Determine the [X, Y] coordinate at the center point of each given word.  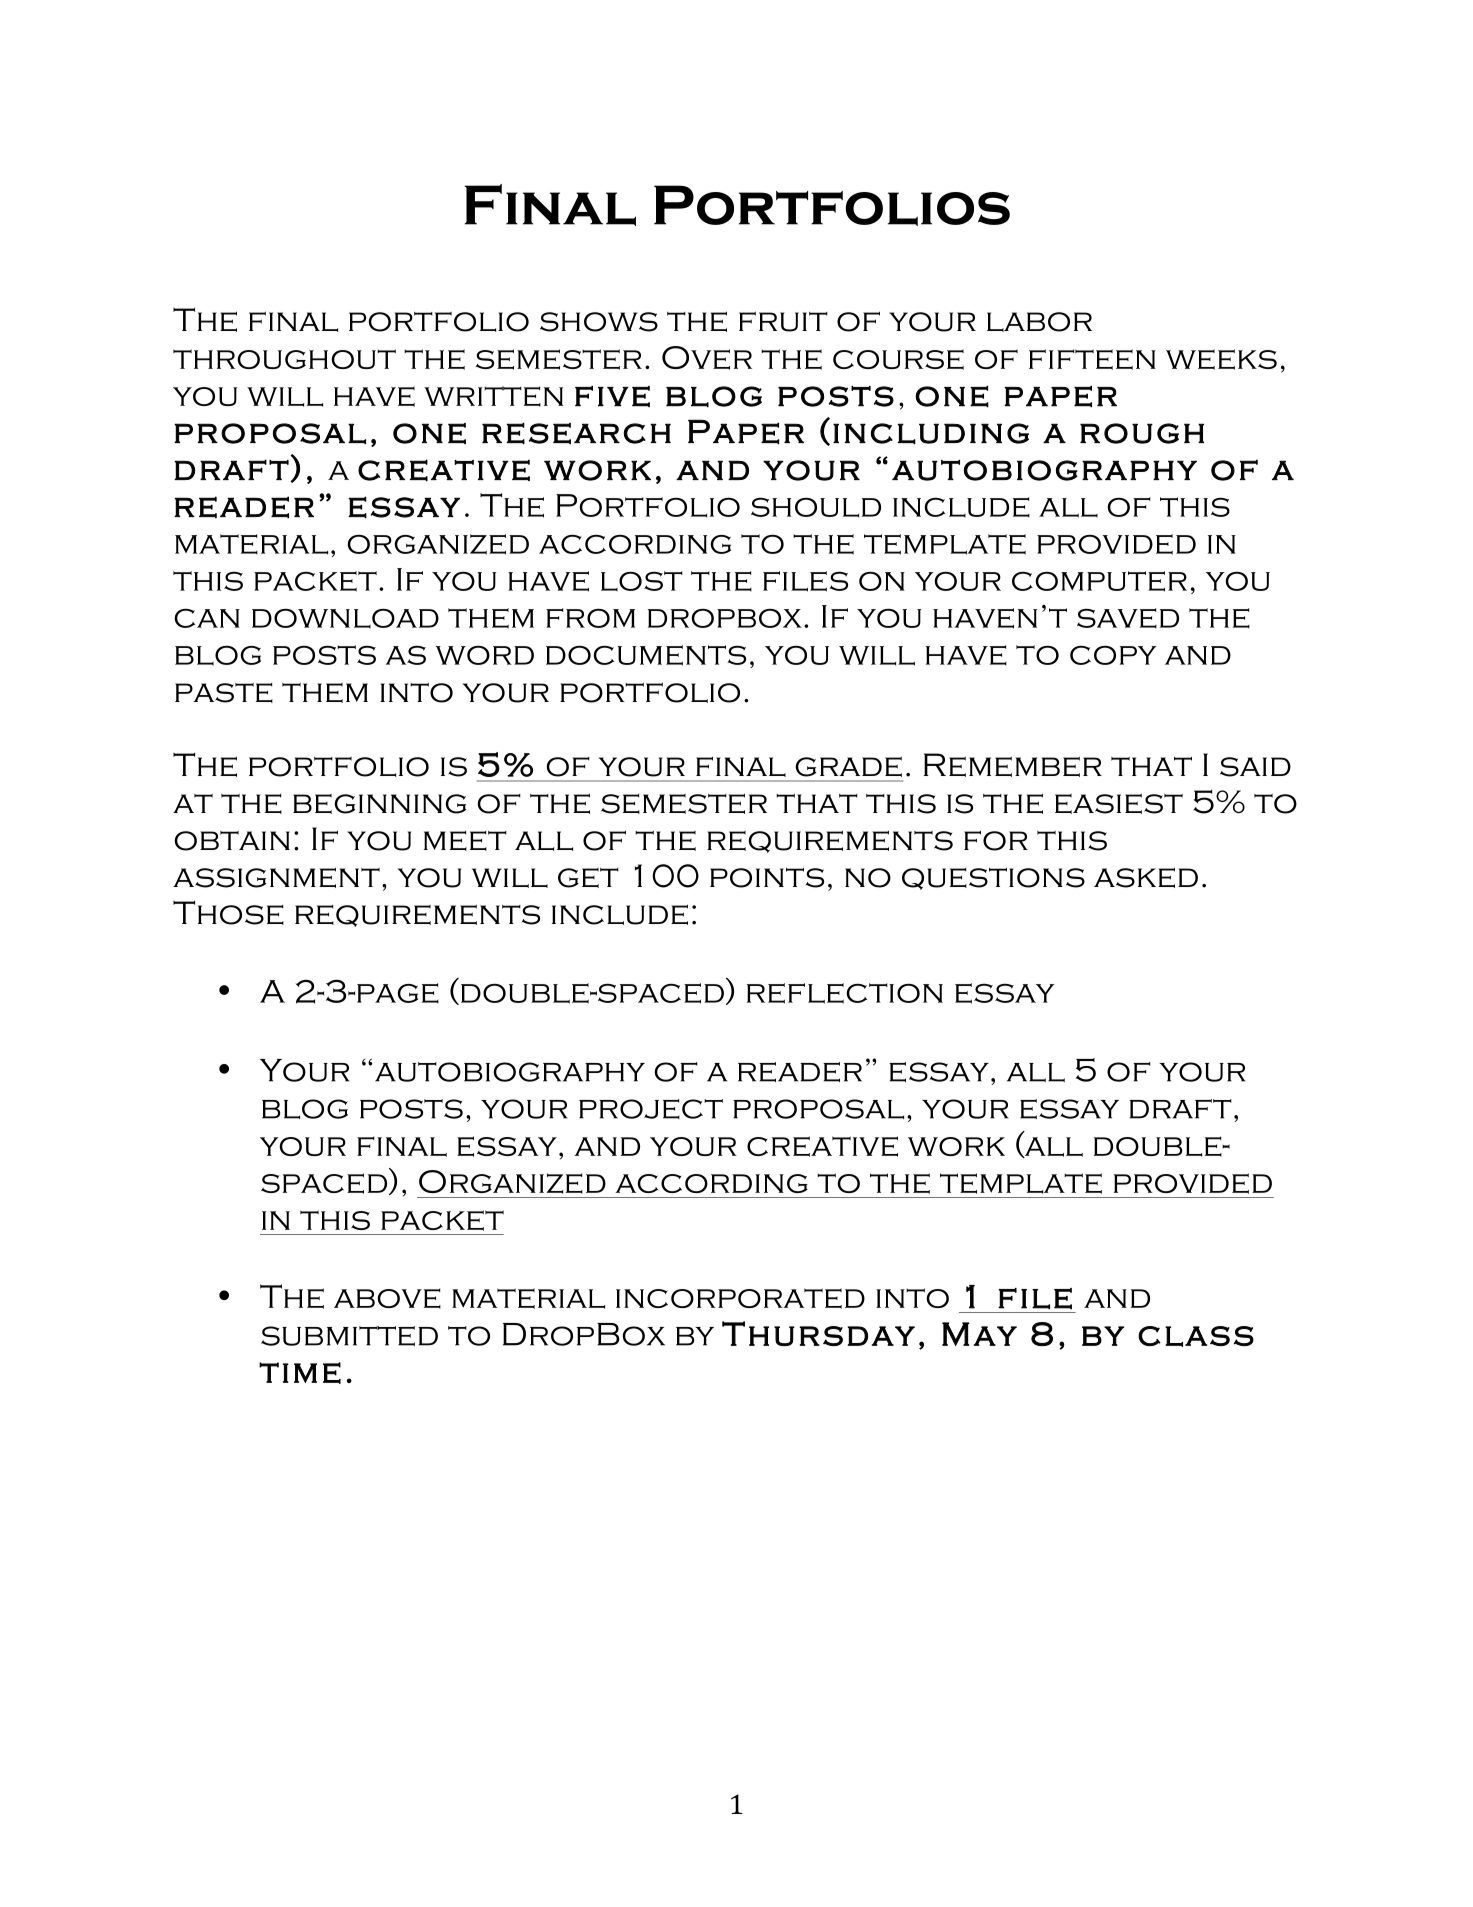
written [493, 396]
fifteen [1092, 359]
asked [1146, 878]
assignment [276, 878]
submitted [349, 1336]
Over [707, 358]
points [767, 878]
